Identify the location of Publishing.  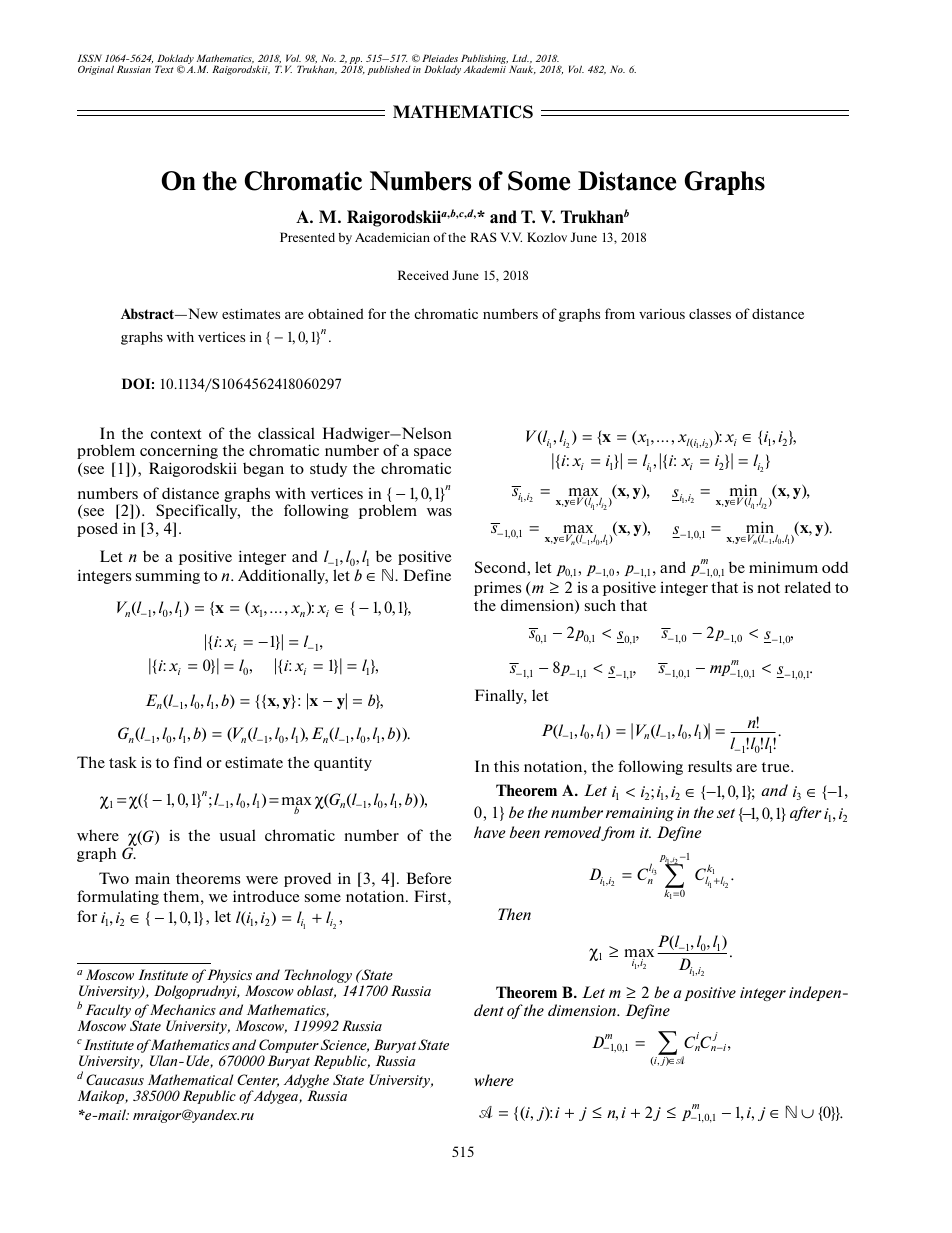
(484, 60).
